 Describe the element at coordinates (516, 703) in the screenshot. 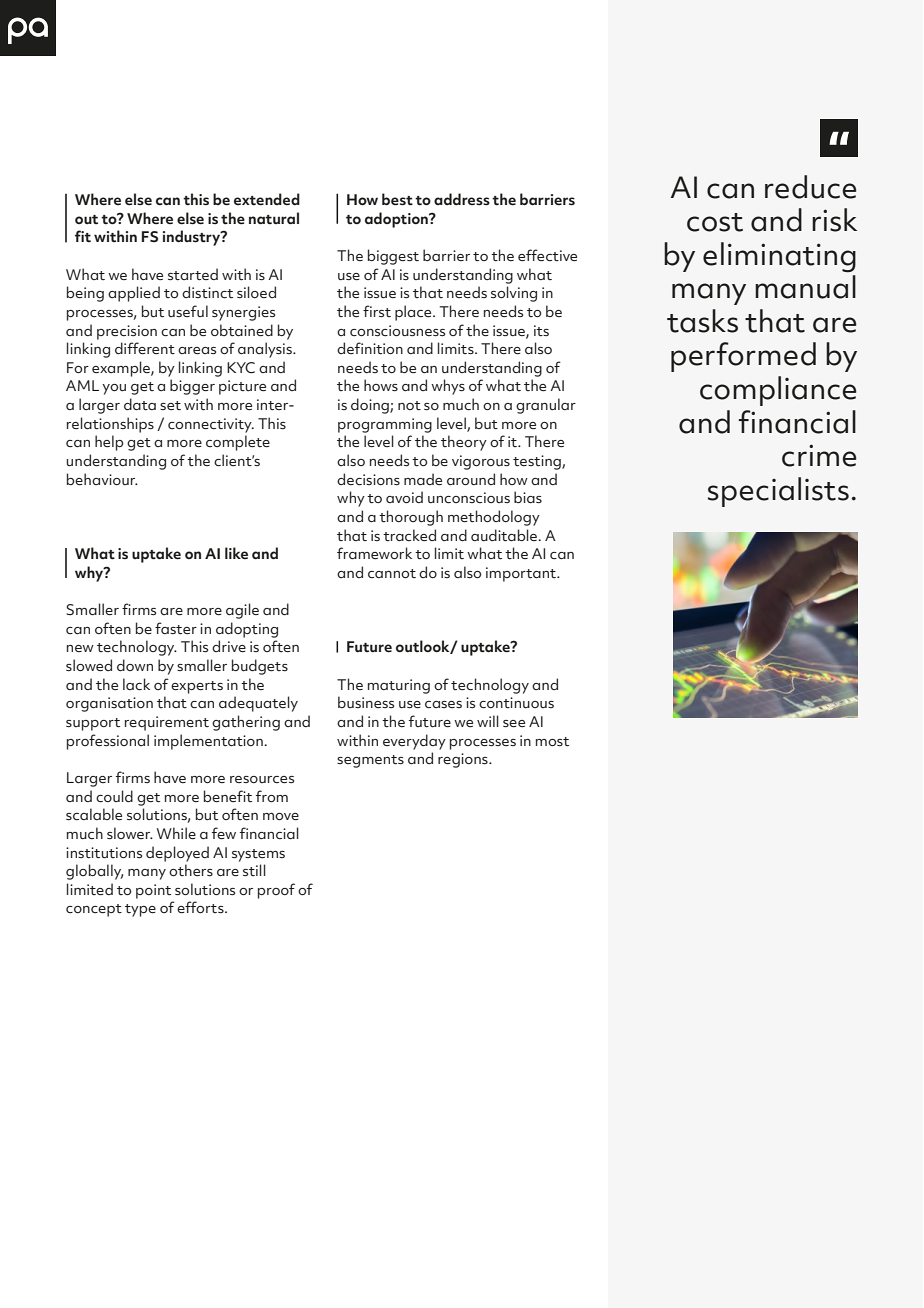

I see `continuous` at that location.
